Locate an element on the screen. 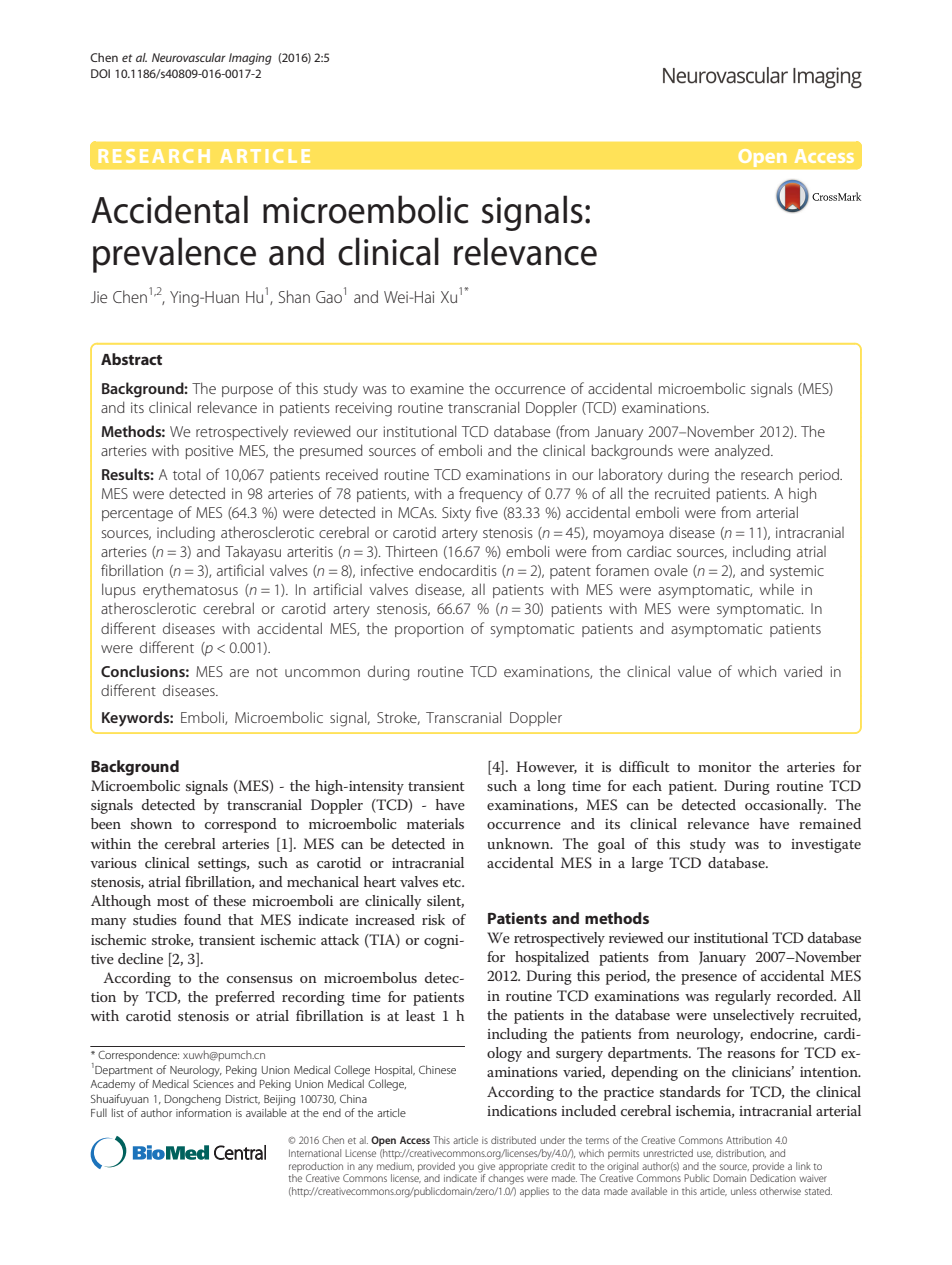 This screenshot has height=1265, width=952. Imaging is located at coordinates (250, 59).
